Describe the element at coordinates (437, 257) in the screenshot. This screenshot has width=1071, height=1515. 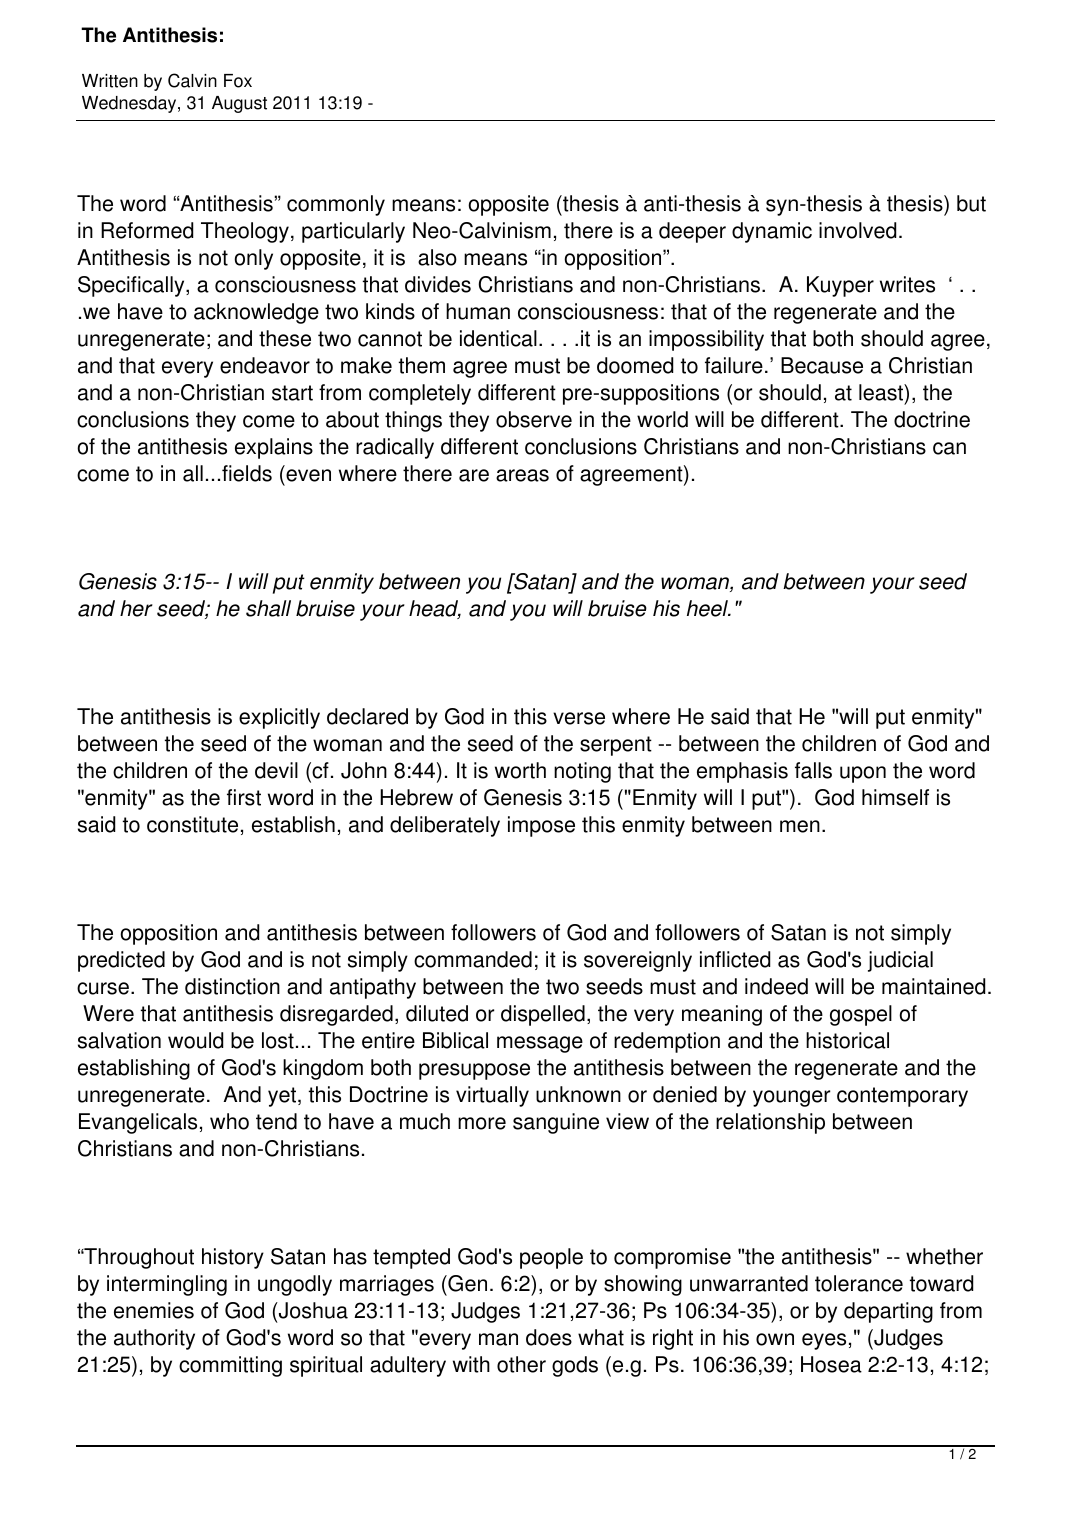
I see `also` at that location.
